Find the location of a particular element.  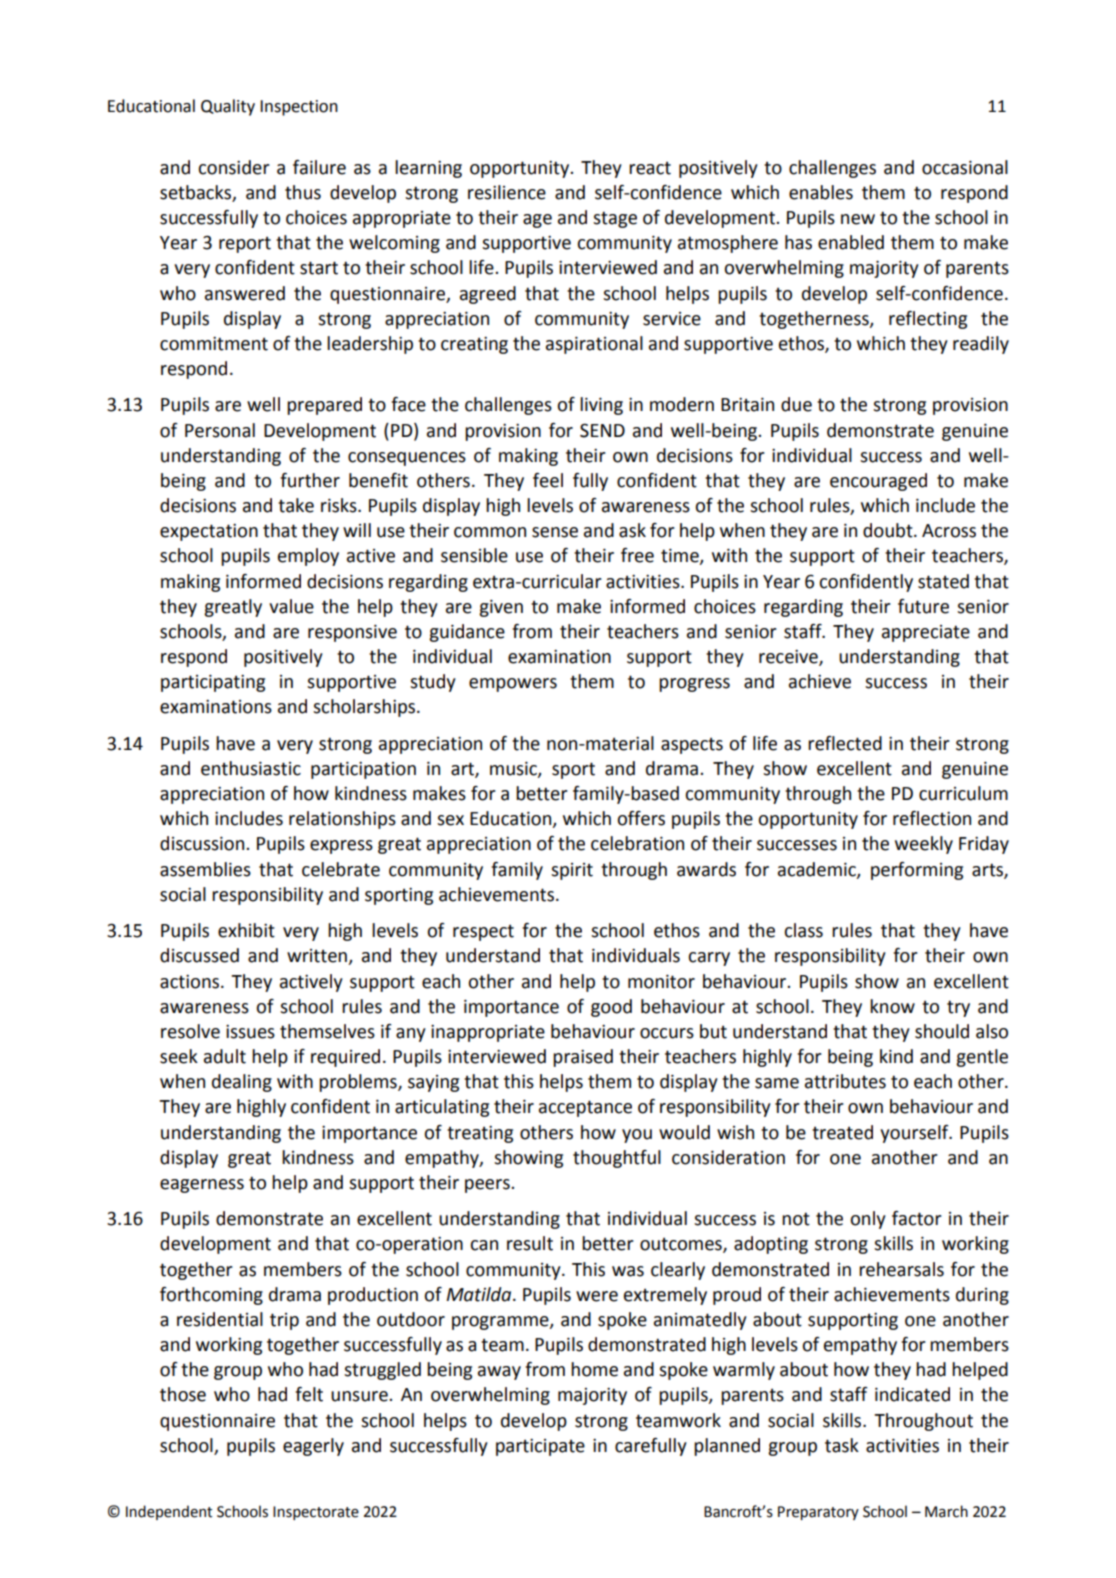

reflection is located at coordinates (932, 818).
